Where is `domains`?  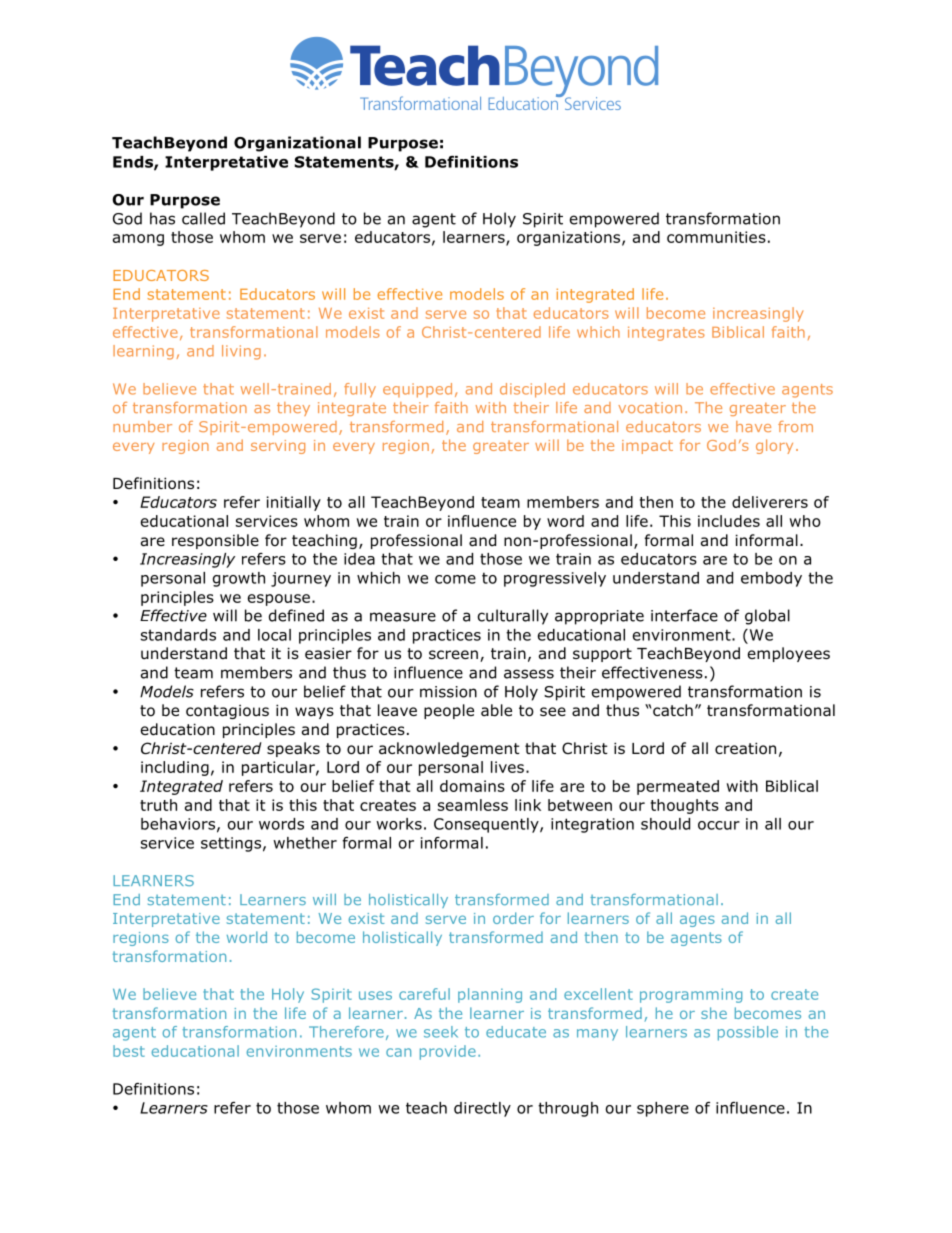
domains is located at coordinates (472, 786).
